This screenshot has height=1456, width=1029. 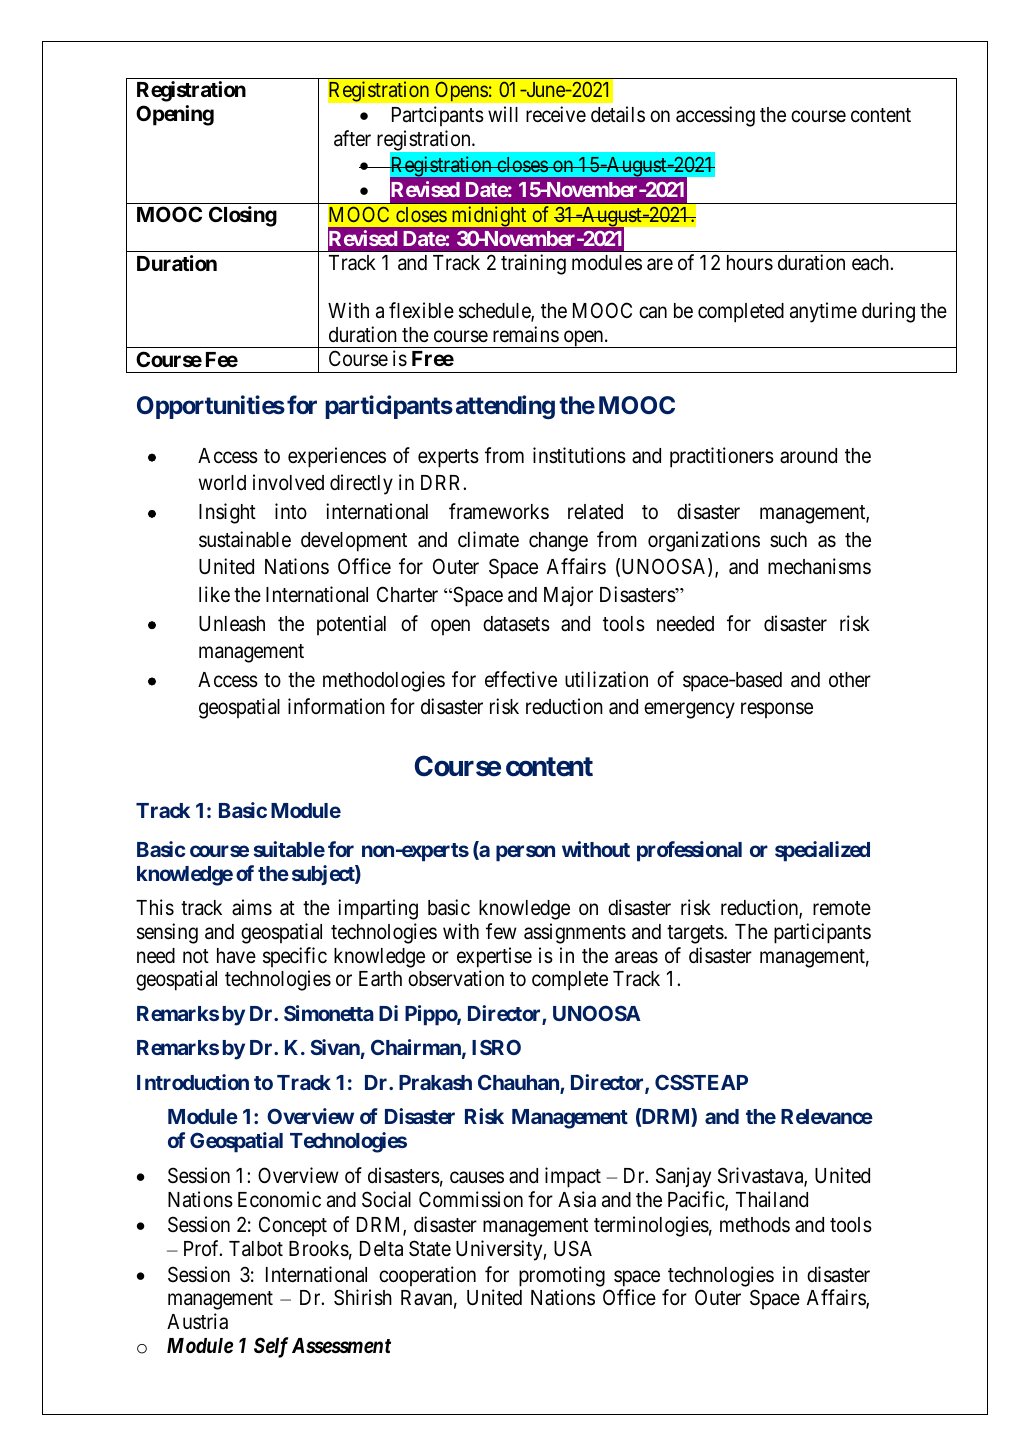 I want to click on world, so click(x=222, y=483).
